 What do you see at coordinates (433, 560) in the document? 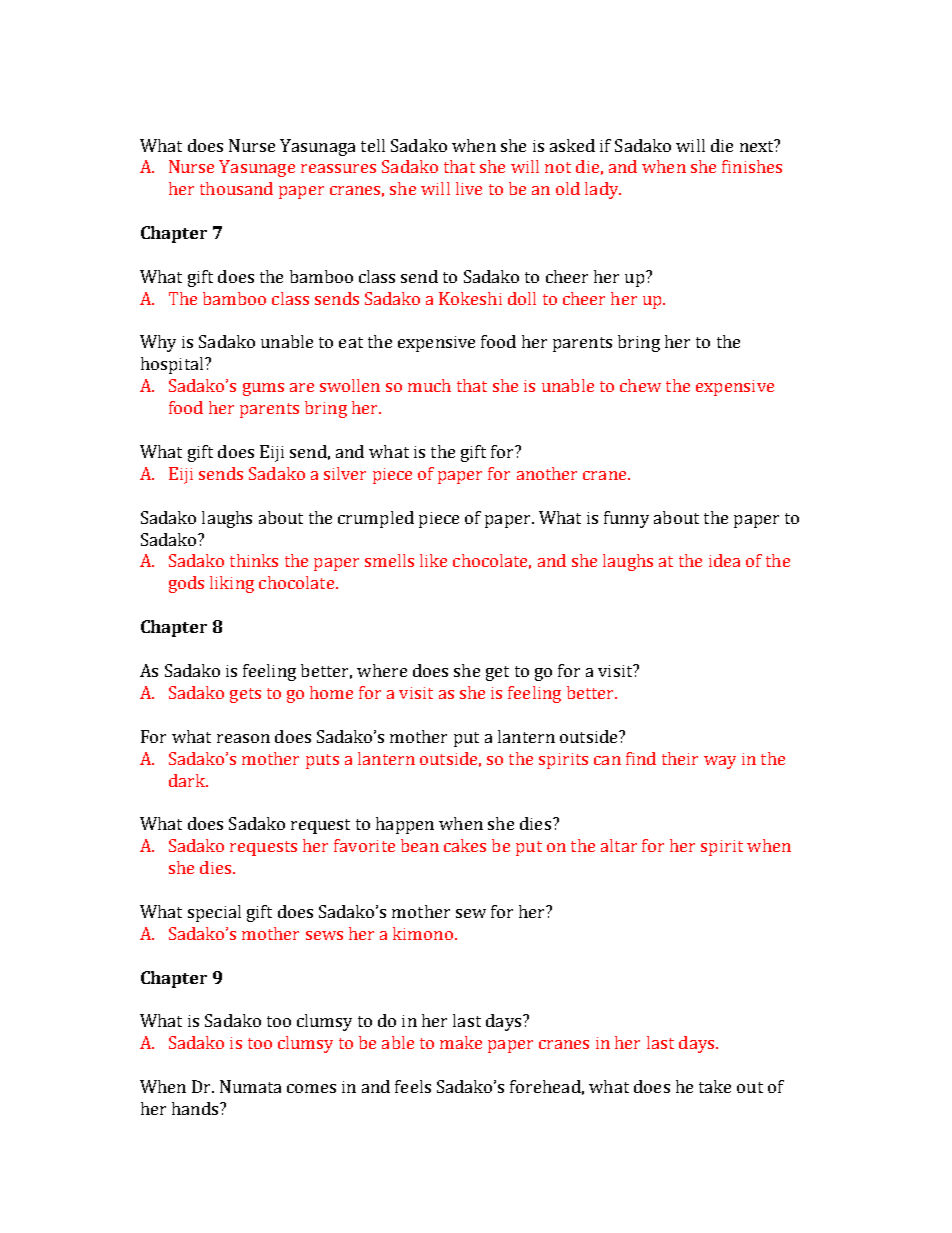
I see `like` at bounding box center [433, 560].
